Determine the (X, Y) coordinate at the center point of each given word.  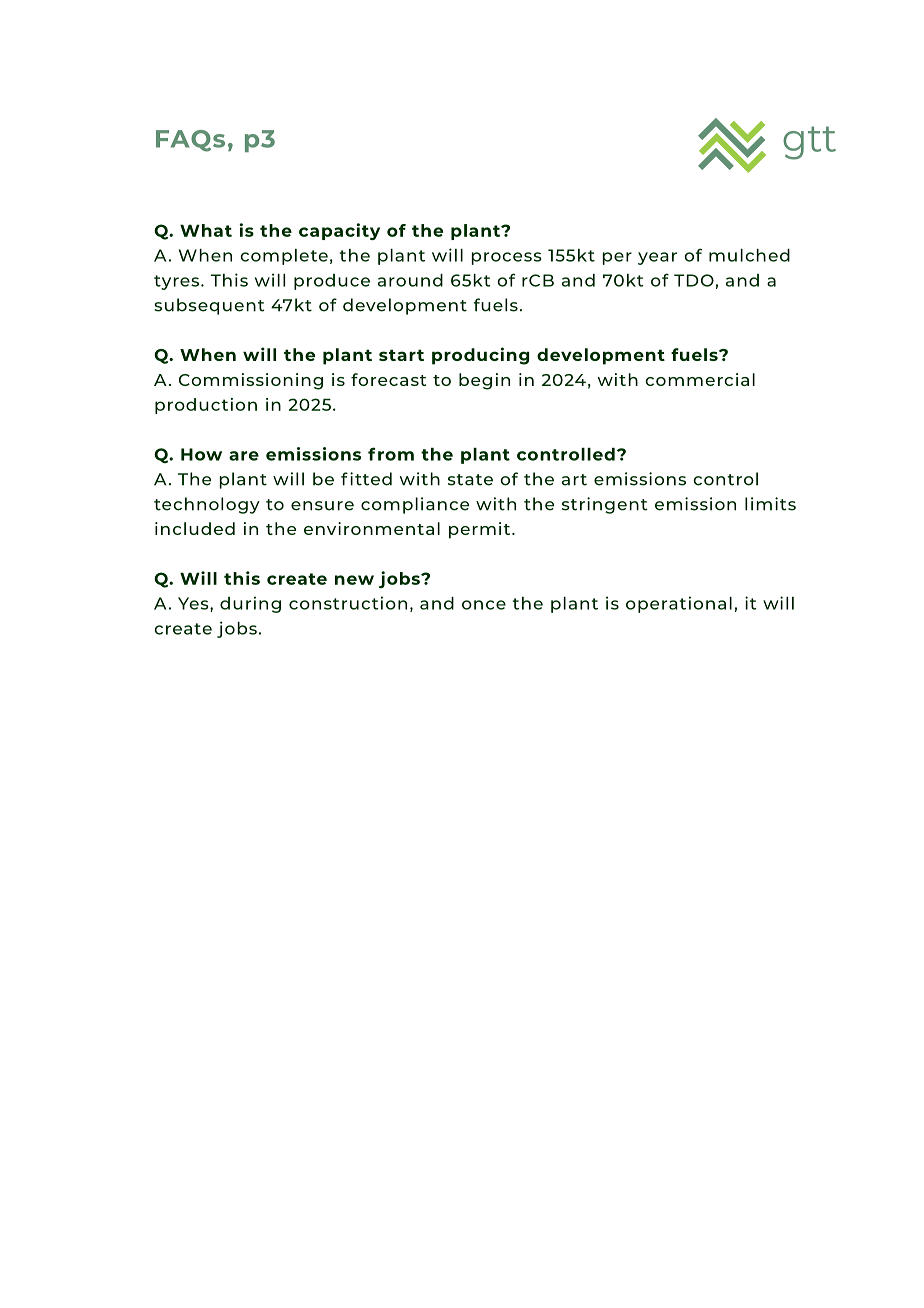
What (206, 230)
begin (484, 381)
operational (679, 604)
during (250, 604)
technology (207, 505)
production (206, 406)
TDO (694, 280)
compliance (415, 505)
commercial (700, 379)
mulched (749, 255)
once (484, 605)
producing (480, 356)
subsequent (209, 306)
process (507, 258)
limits (770, 504)
